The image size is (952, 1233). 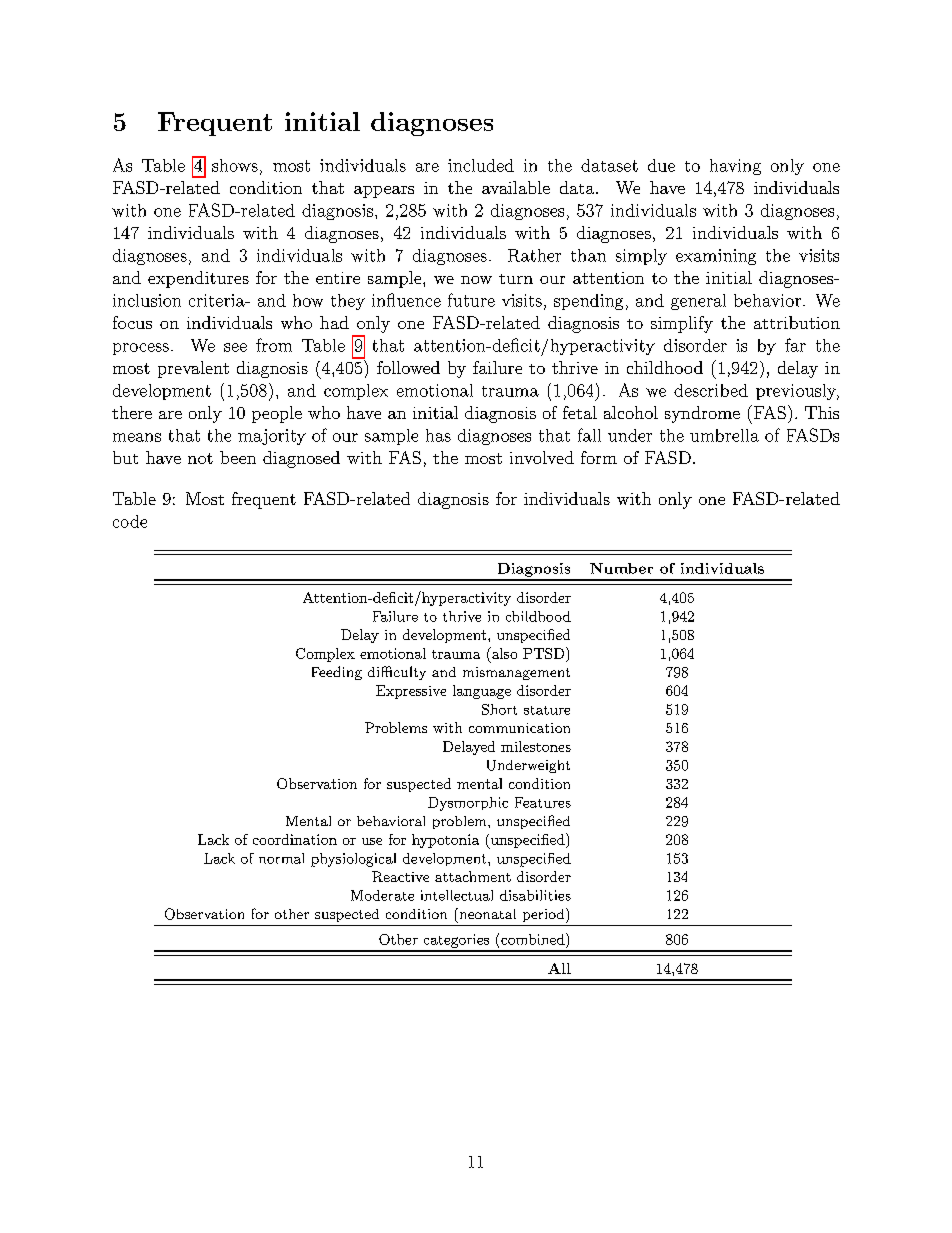 I want to click on available, so click(x=516, y=187).
